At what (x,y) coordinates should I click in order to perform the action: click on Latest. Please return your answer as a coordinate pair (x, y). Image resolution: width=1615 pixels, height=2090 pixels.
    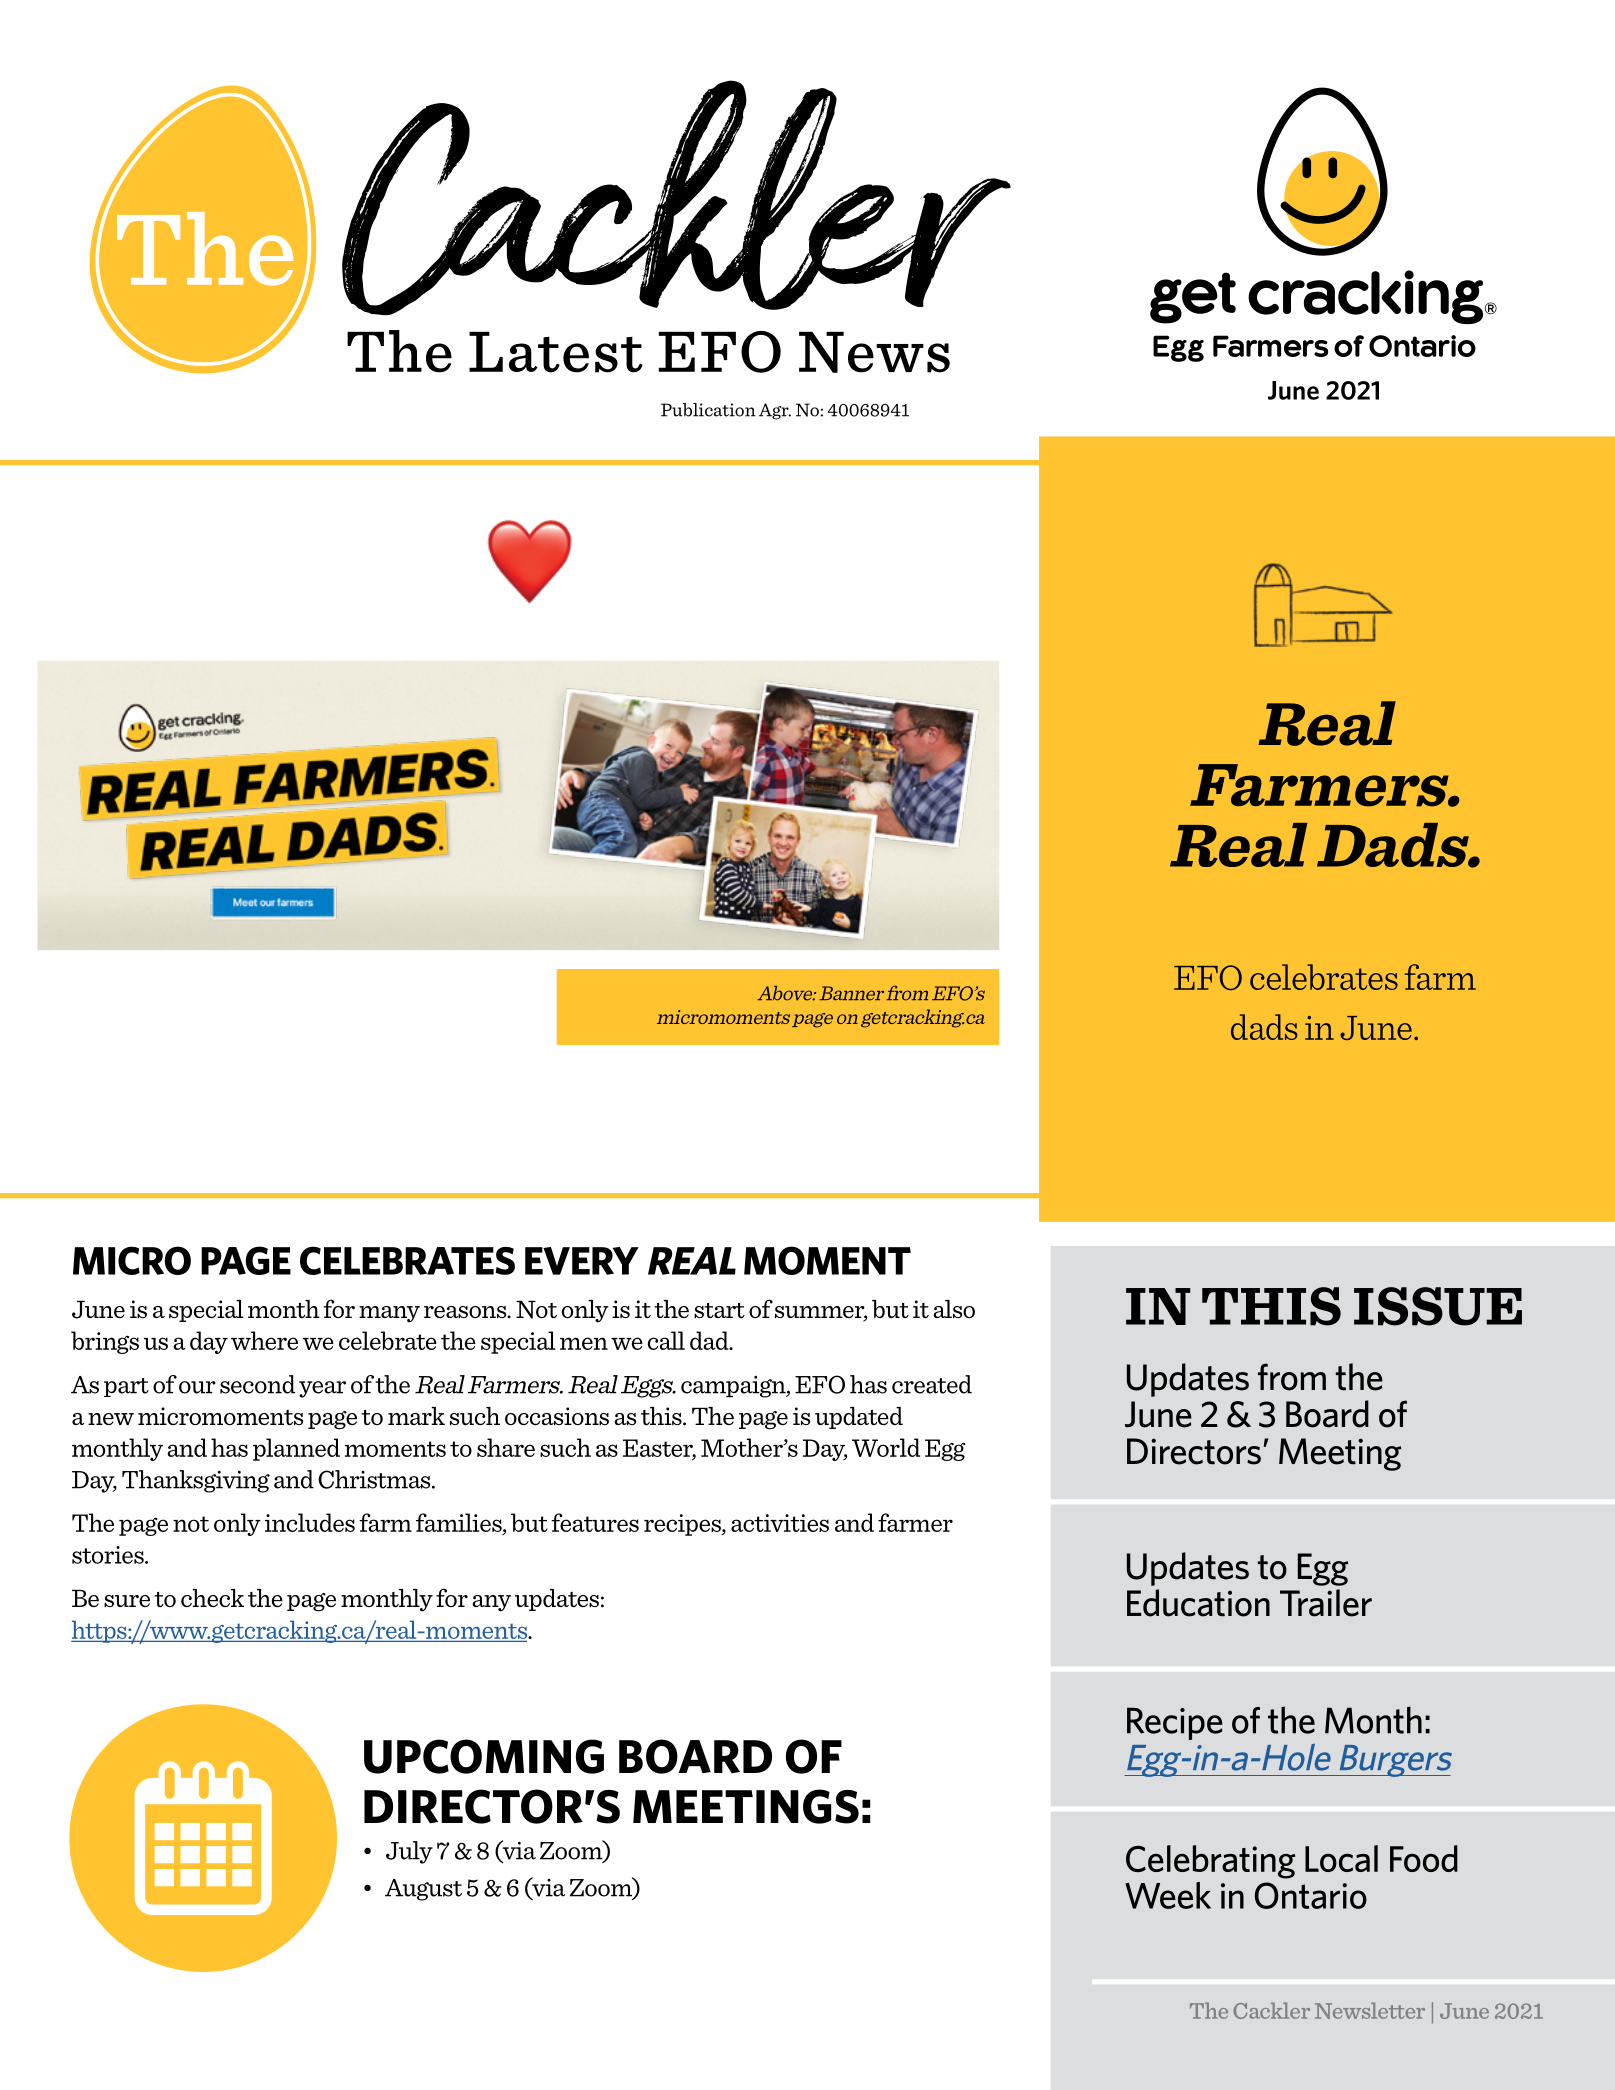
    Looking at the image, I should click on (556, 352).
